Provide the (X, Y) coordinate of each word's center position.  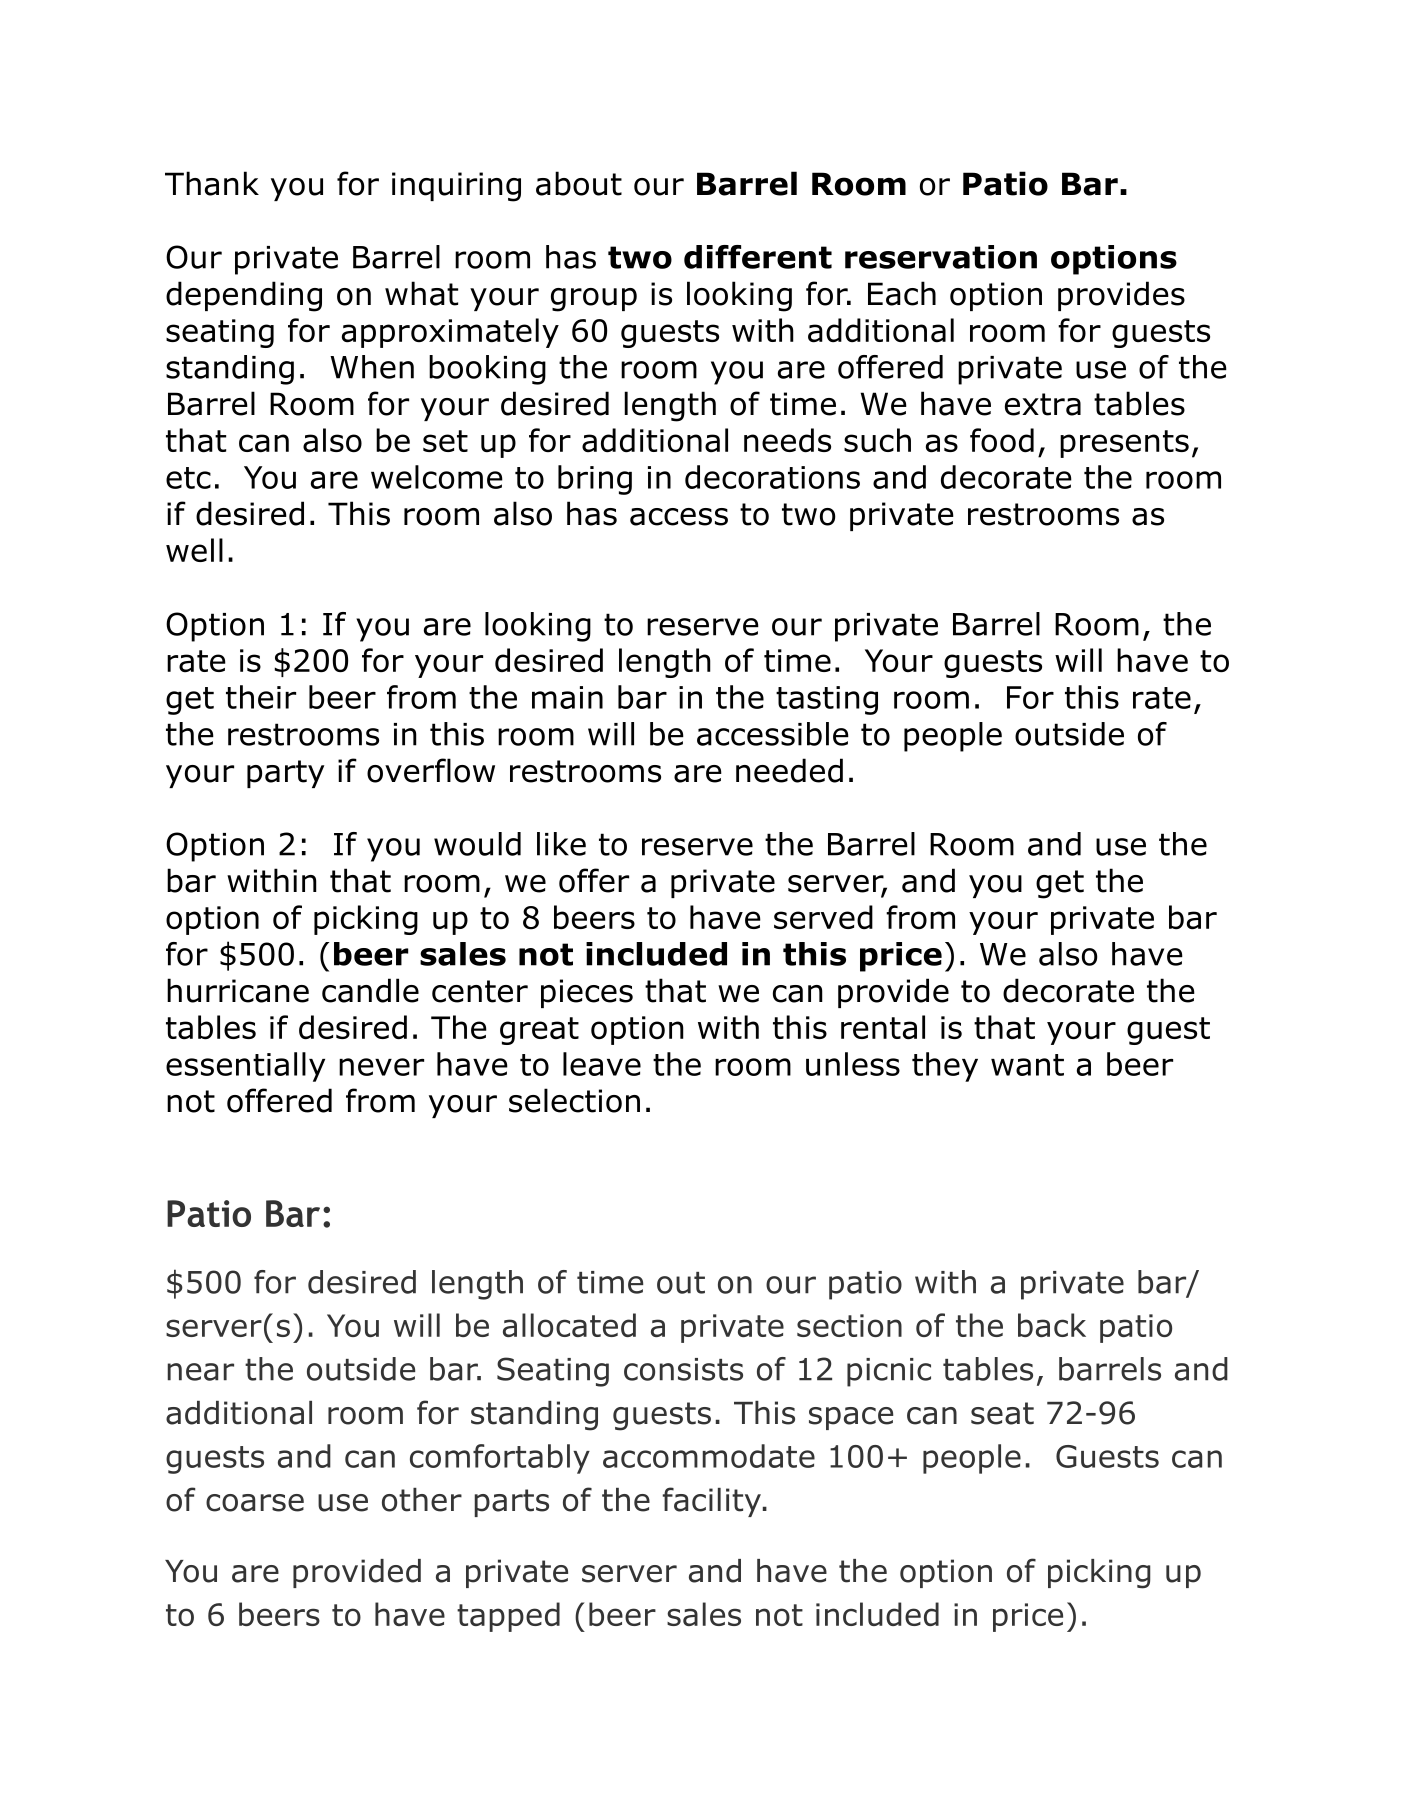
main (567, 697)
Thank (212, 183)
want (1027, 1065)
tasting (827, 700)
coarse (255, 1503)
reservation (941, 257)
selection (574, 1100)
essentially (245, 1067)
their (261, 697)
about (579, 183)
